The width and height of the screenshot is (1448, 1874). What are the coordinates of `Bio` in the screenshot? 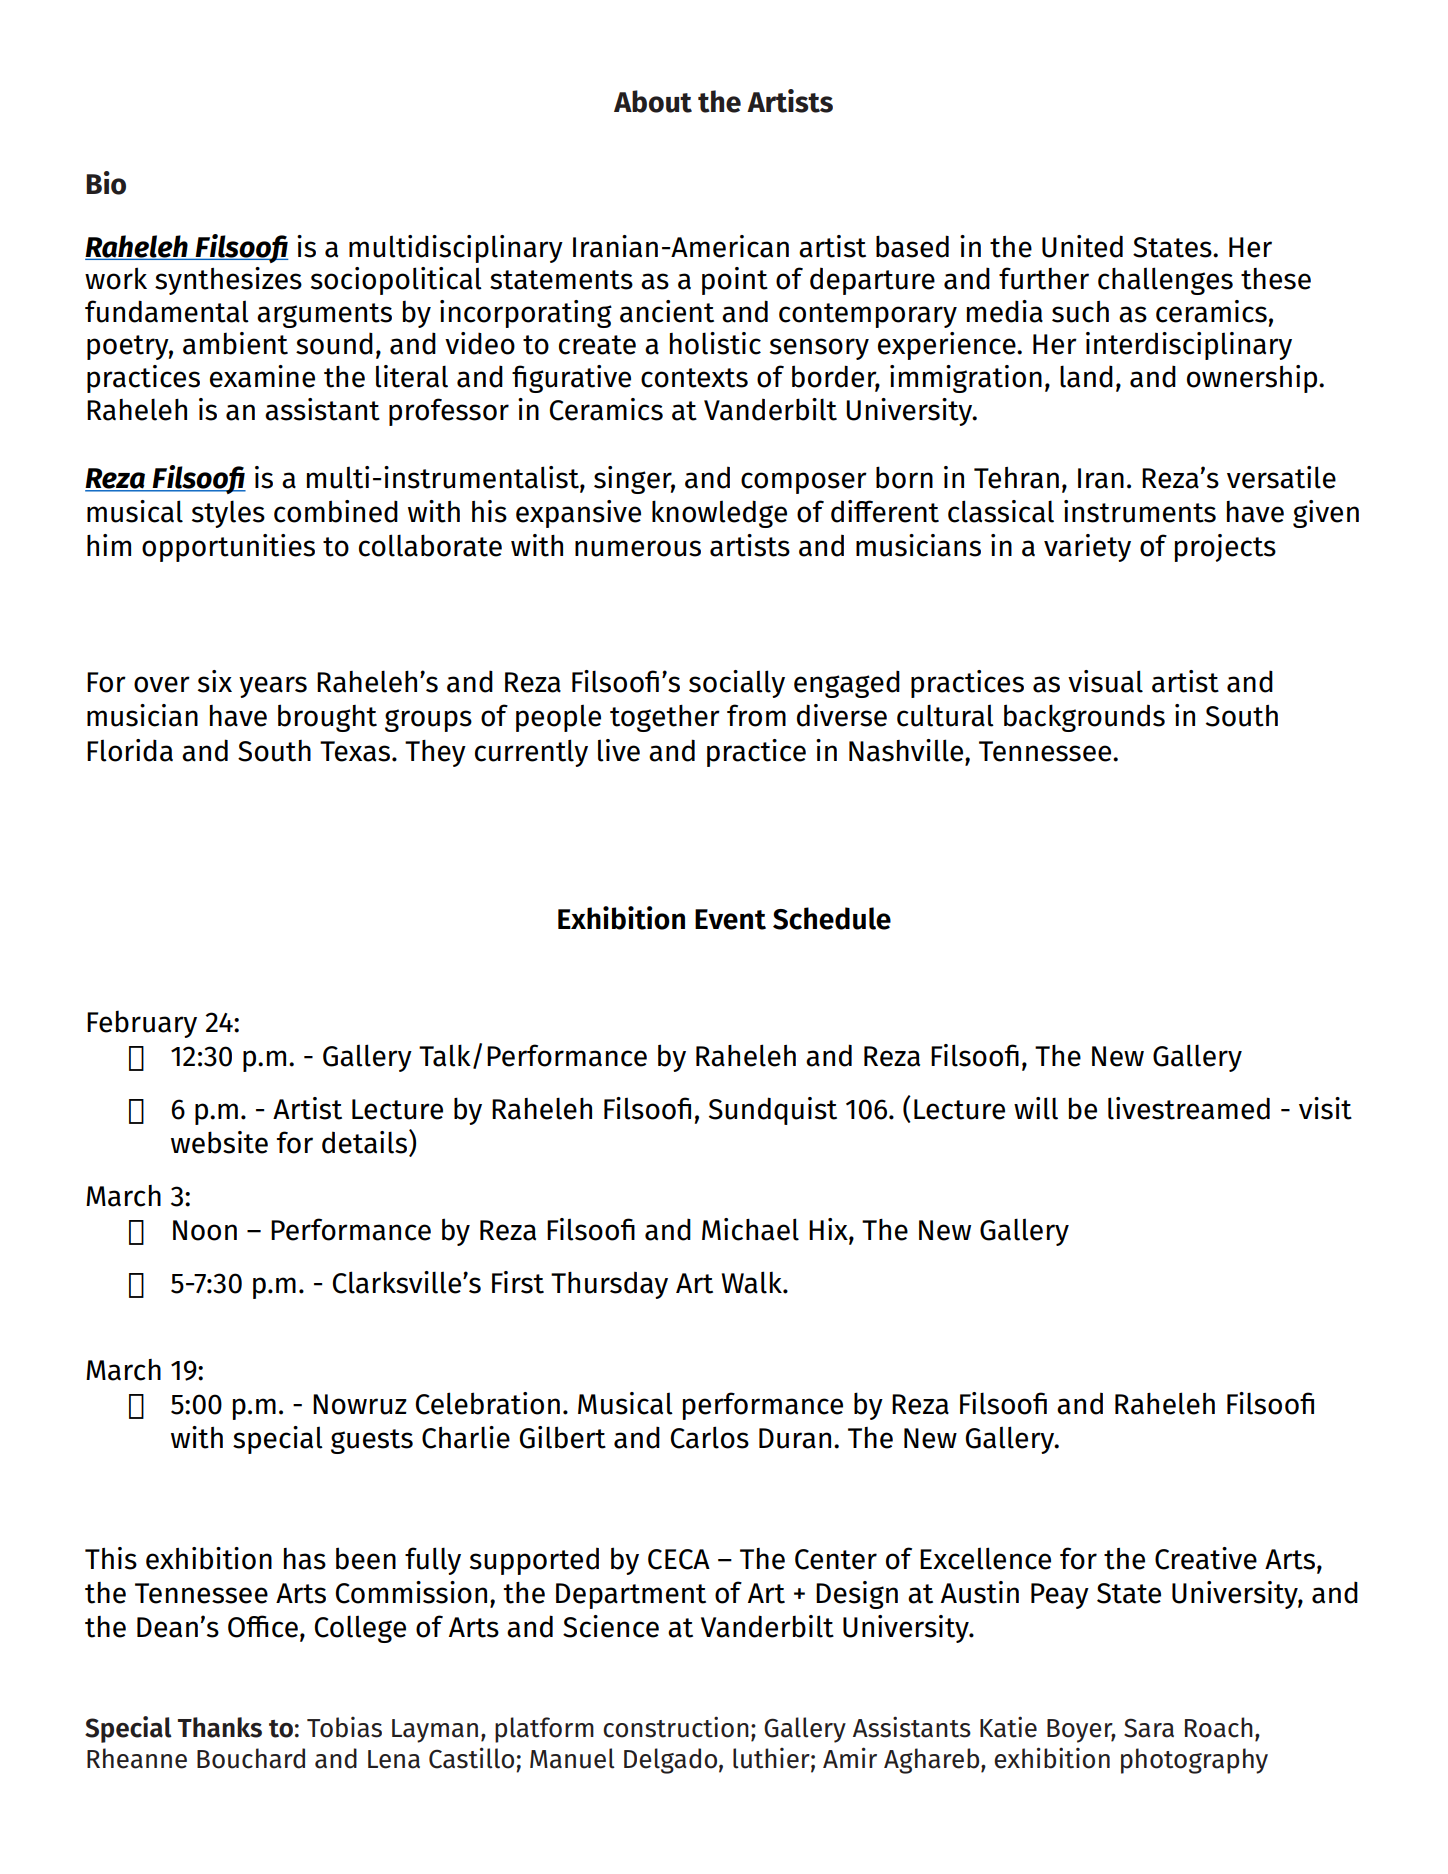 It's located at (106, 183).
